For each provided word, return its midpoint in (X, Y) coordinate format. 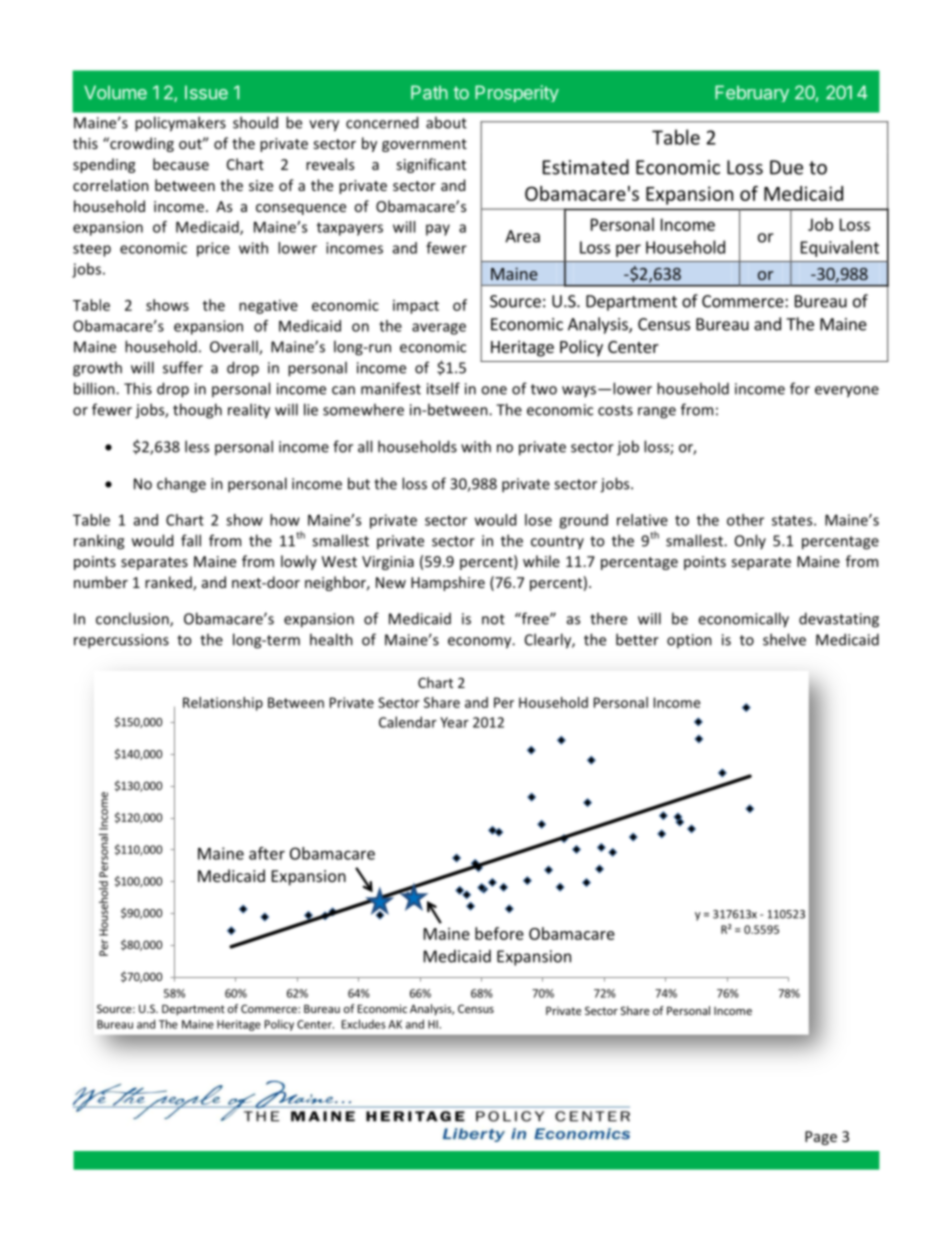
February (752, 93)
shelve (784, 639)
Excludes (364, 1024)
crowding (141, 144)
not (493, 619)
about (446, 122)
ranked (169, 583)
